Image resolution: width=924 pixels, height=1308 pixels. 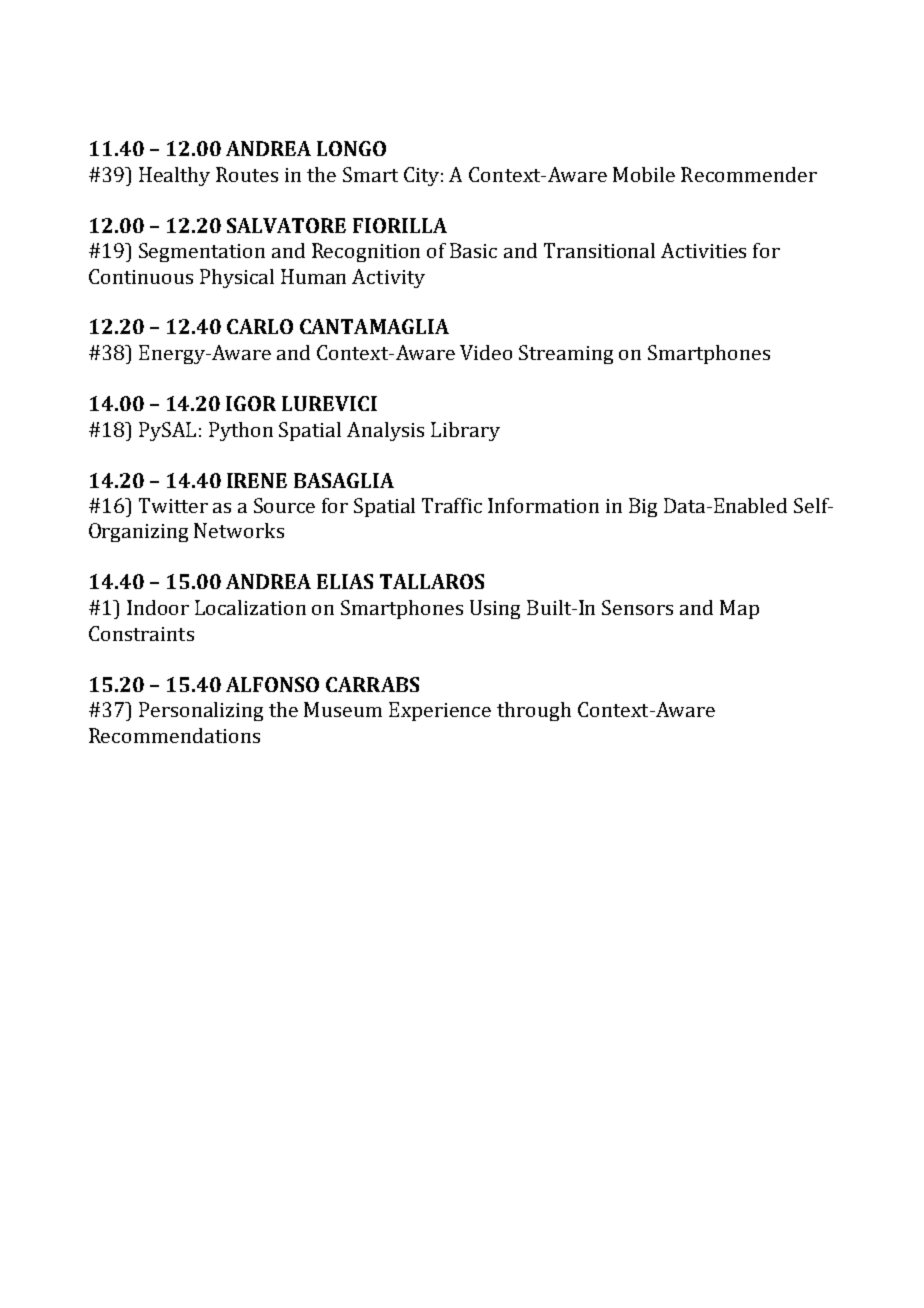 I want to click on Physical, so click(x=237, y=278).
